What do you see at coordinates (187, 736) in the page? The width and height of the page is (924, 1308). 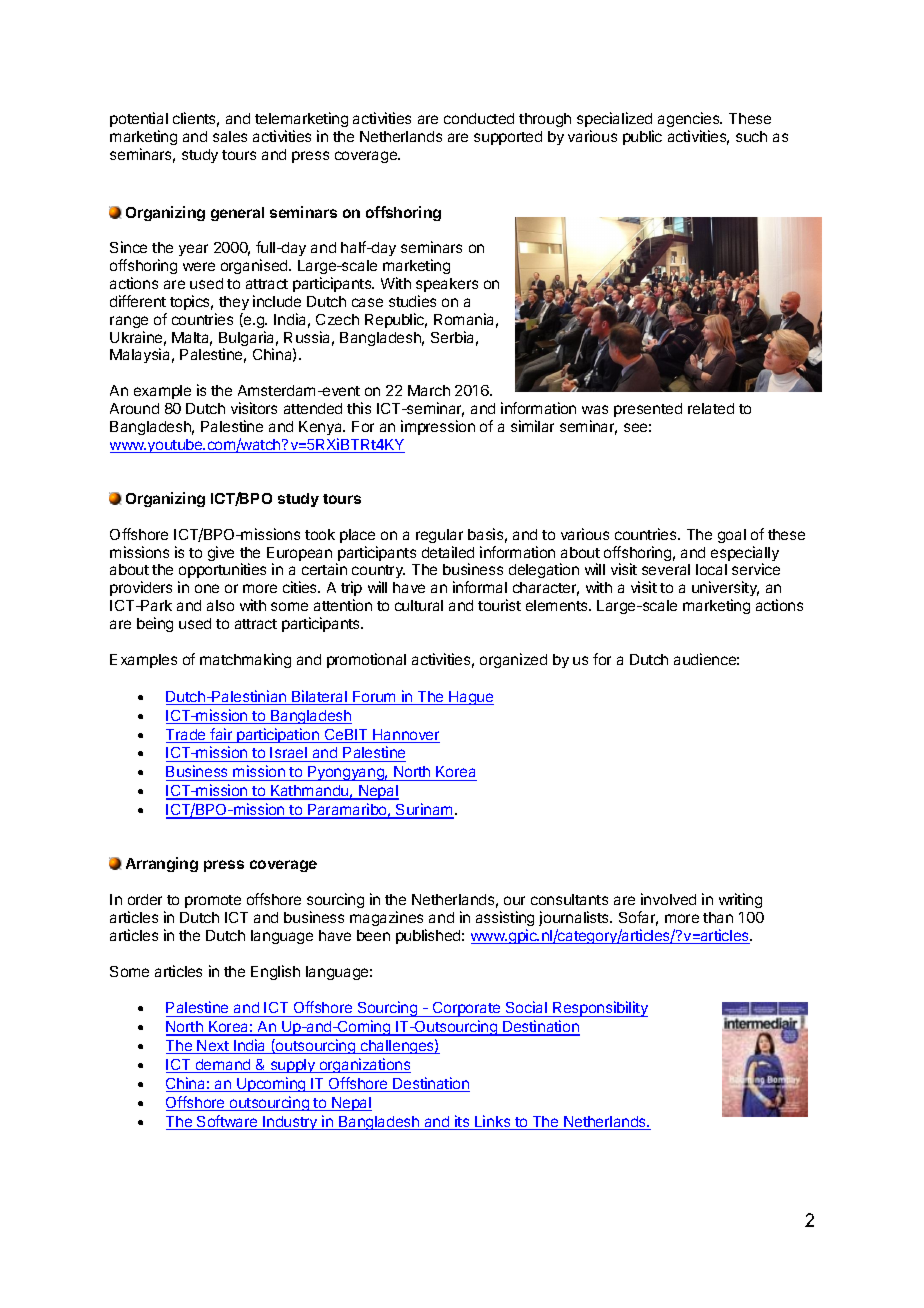 I see `Trade` at bounding box center [187, 736].
